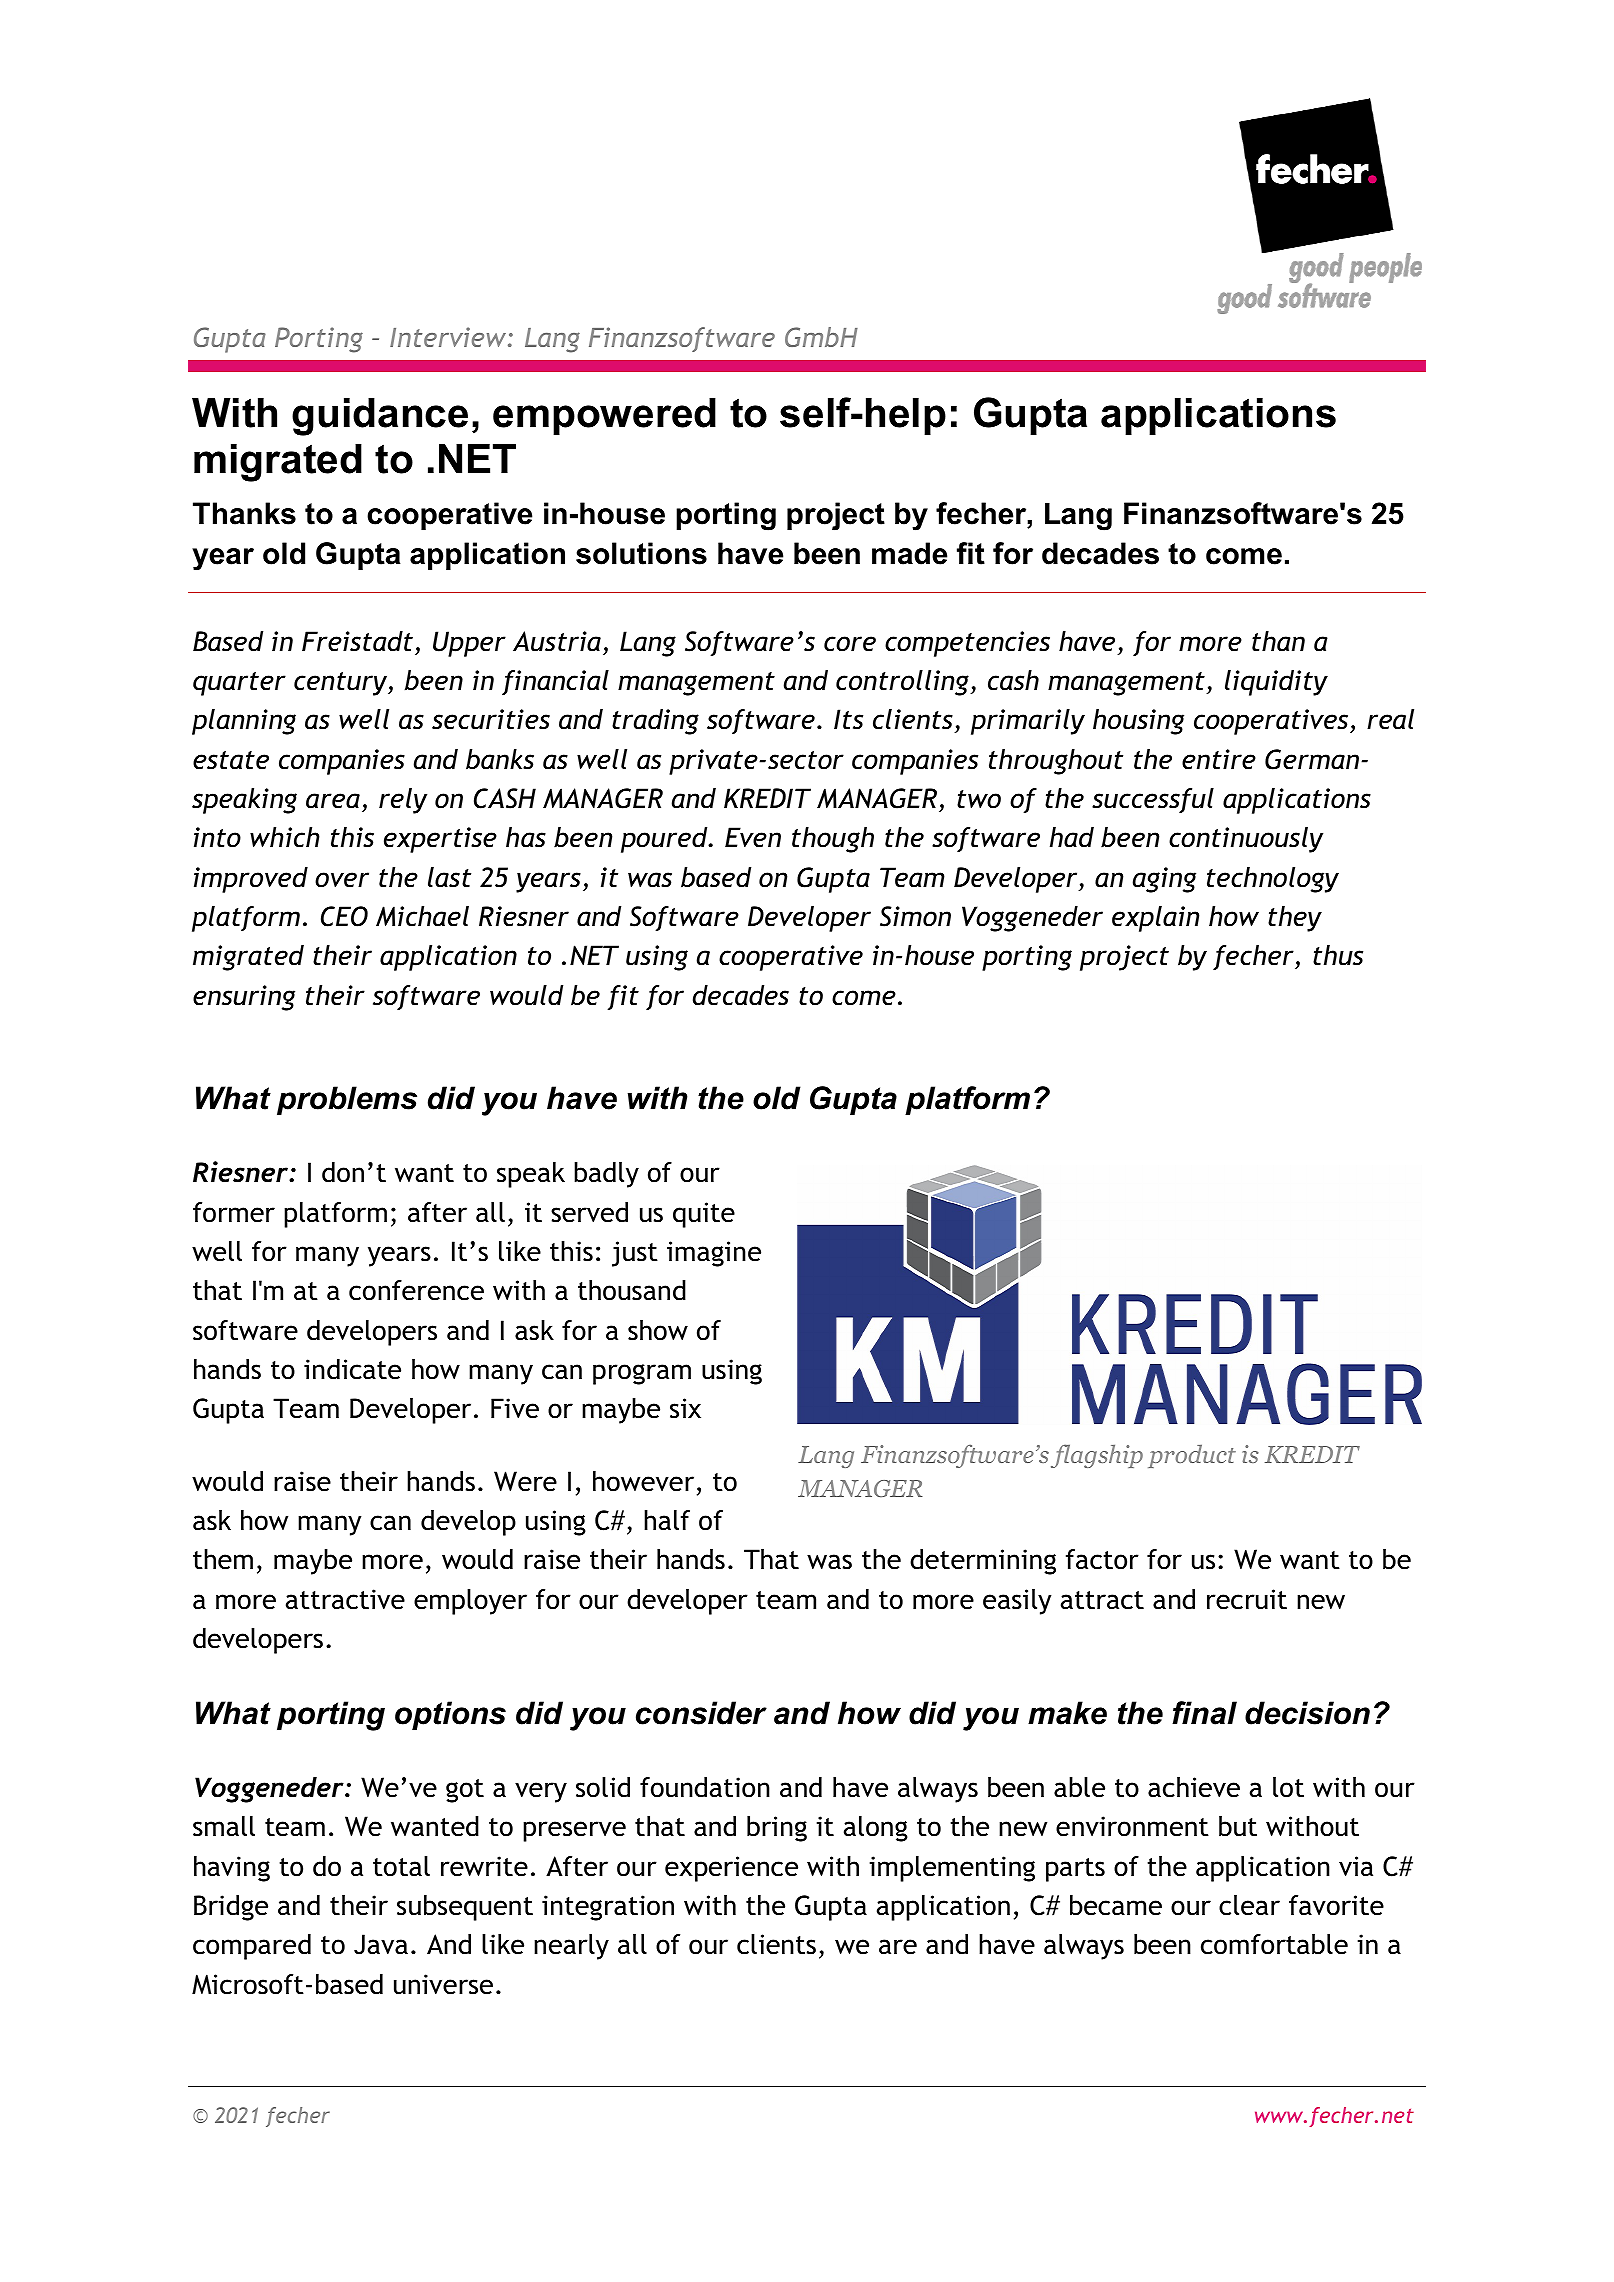 The height and width of the document is (2282, 1614). I want to click on guidance, so click(380, 417).
